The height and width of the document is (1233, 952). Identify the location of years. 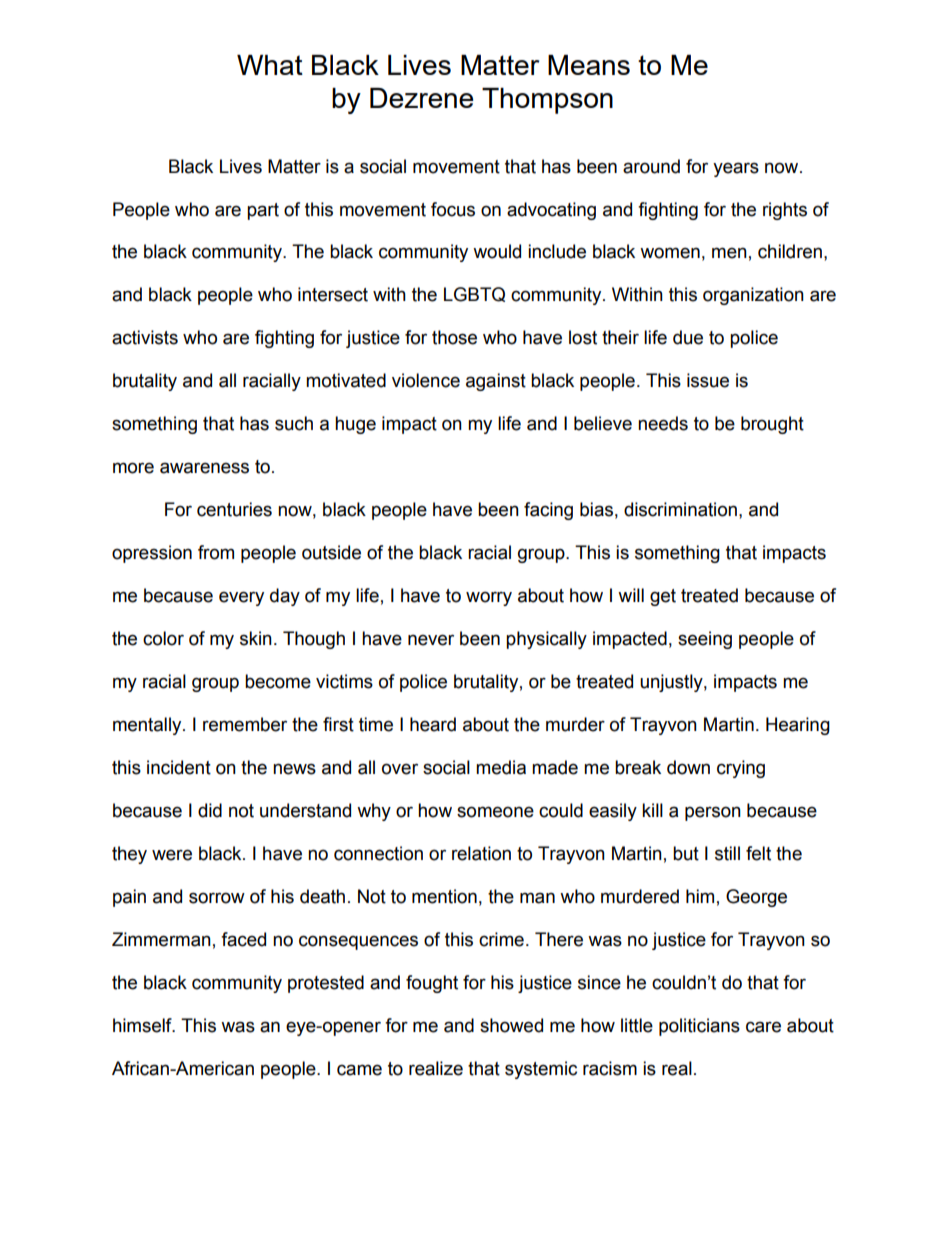
(736, 169).
